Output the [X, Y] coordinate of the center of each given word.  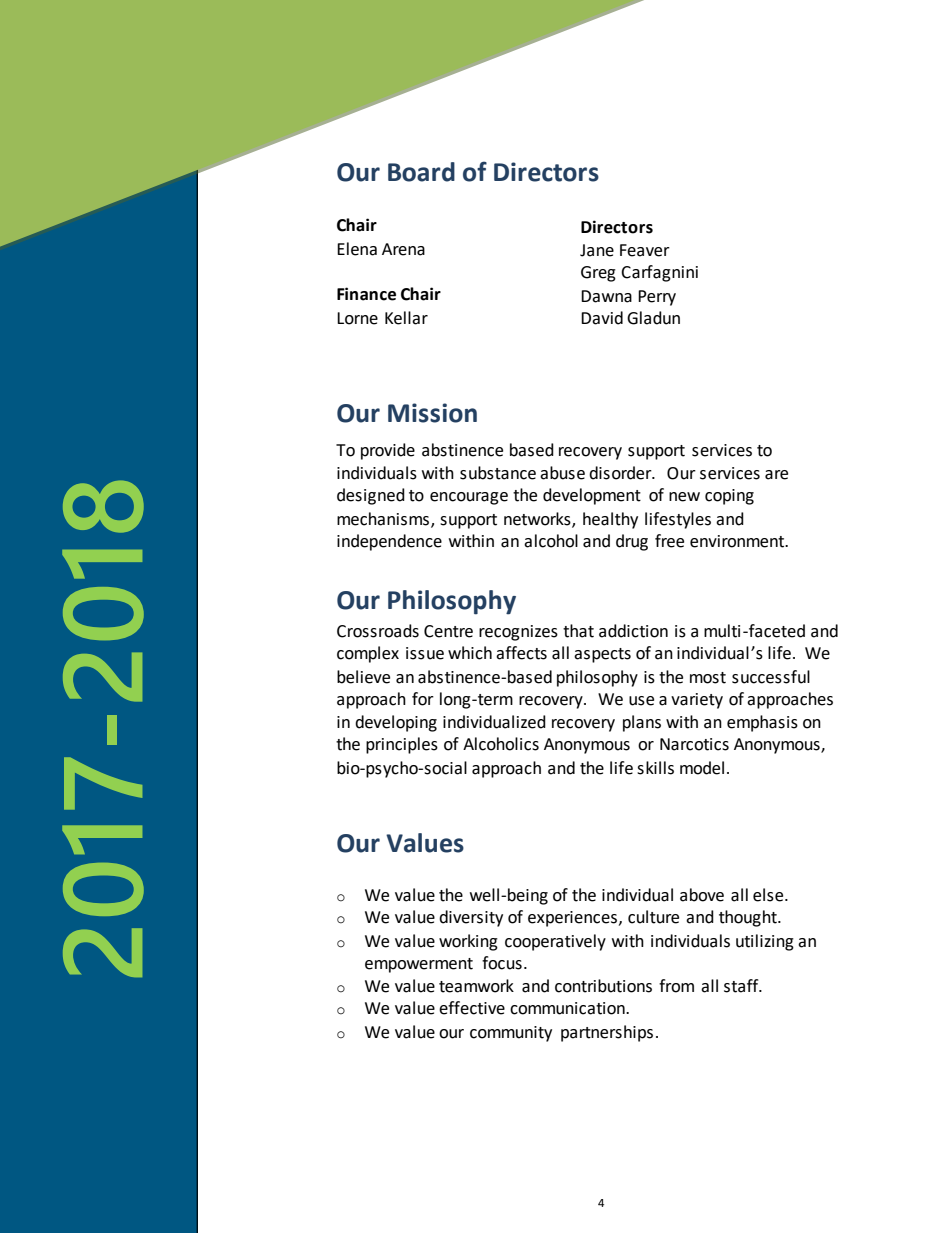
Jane [597, 250]
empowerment [419, 965]
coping [729, 497]
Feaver [645, 250]
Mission [432, 413]
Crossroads [378, 631]
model [702, 768]
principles [402, 745]
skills [655, 768]
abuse [562, 473]
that [578, 631]
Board [421, 172]
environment [738, 541]
